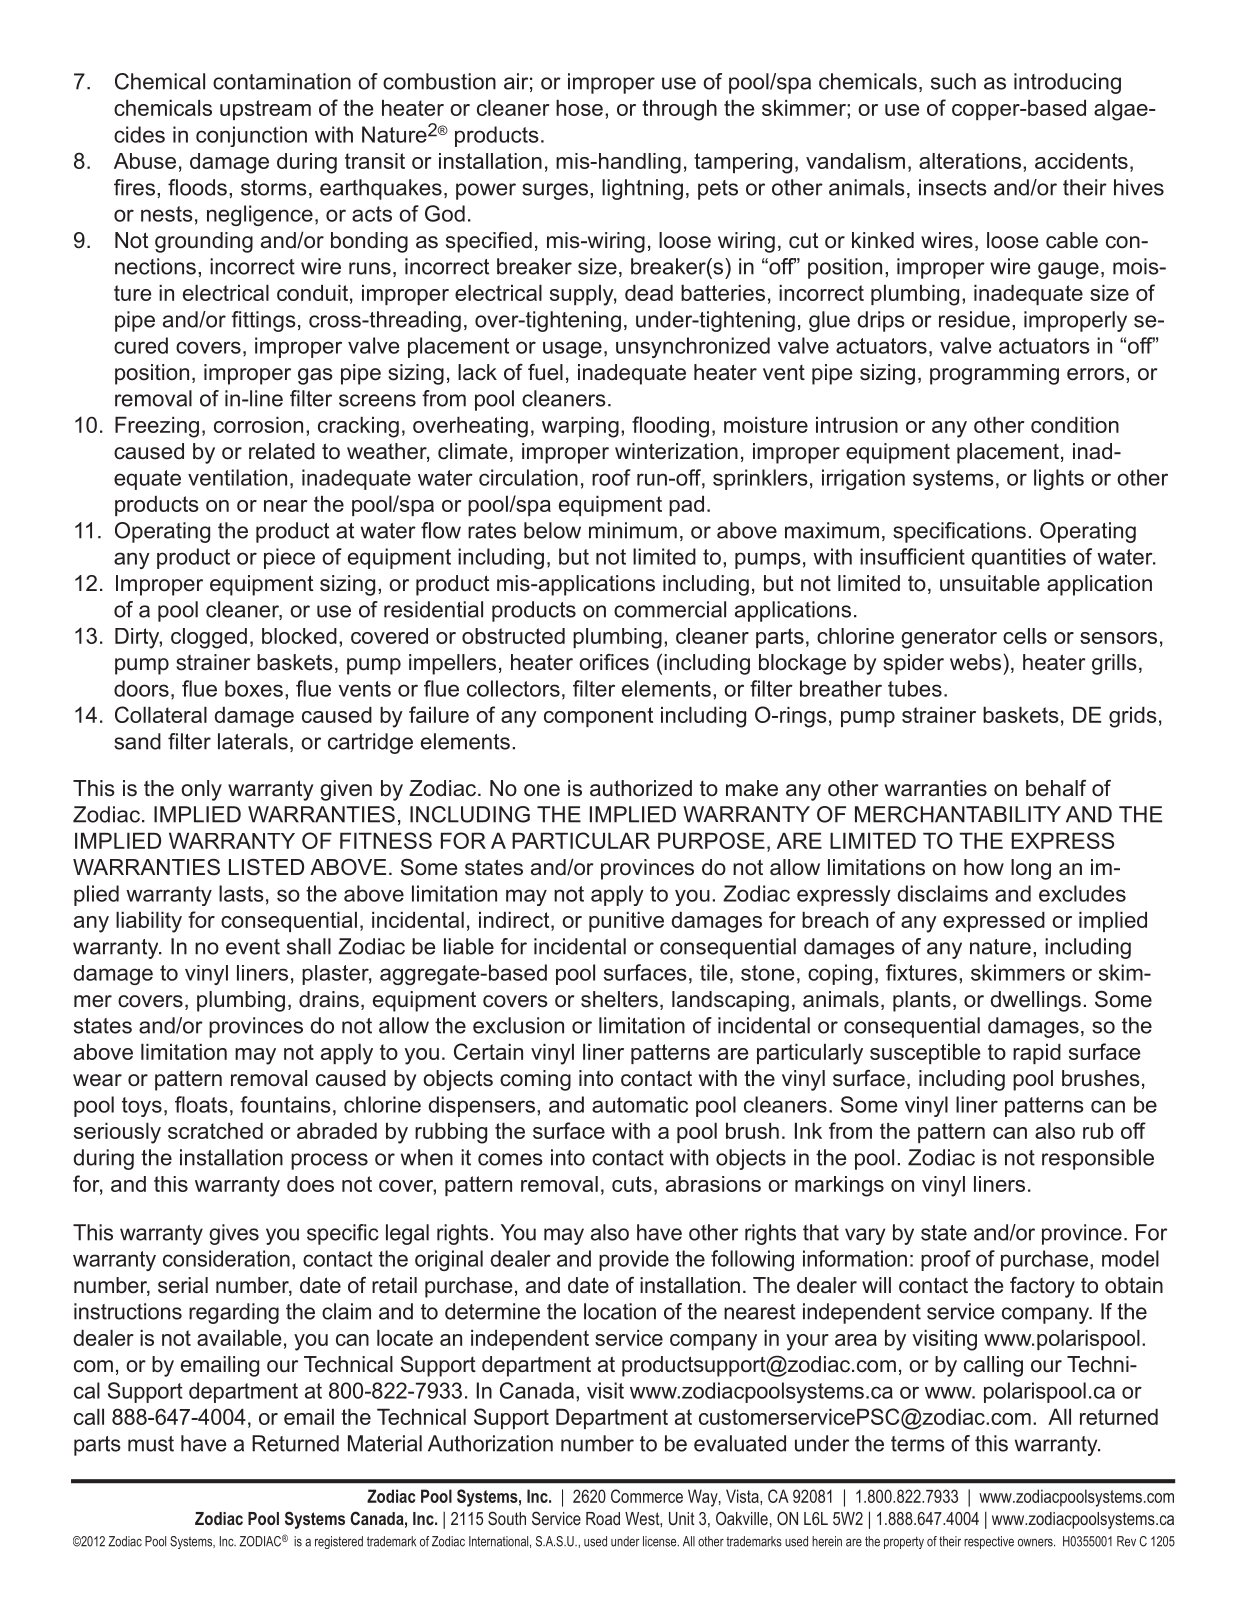  What do you see at coordinates (670, 609) in the screenshot?
I see `commercial` at bounding box center [670, 609].
